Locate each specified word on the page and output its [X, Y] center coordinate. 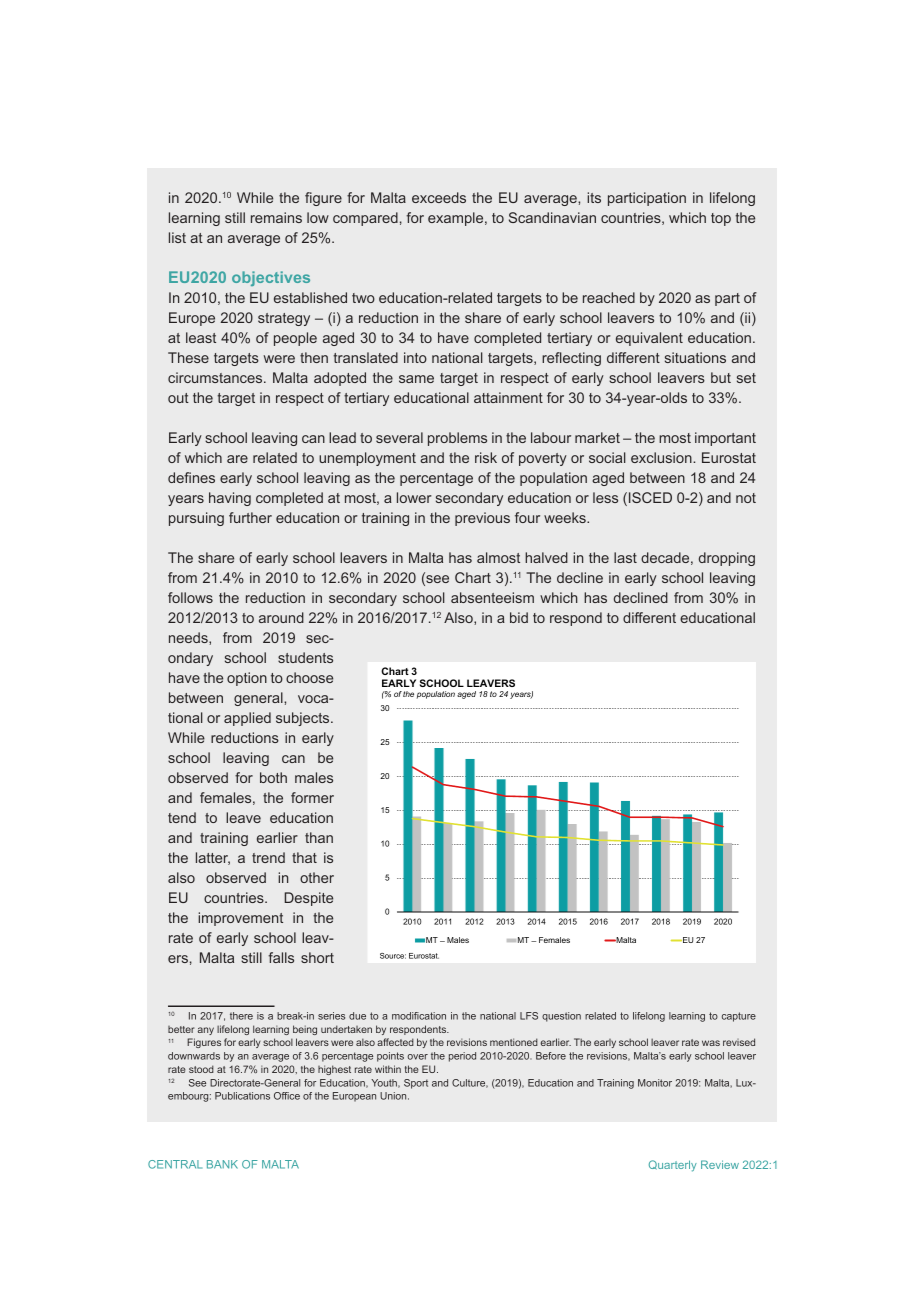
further [250, 517]
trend [268, 857]
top [721, 219]
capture [739, 1017]
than [319, 837]
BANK [222, 1164]
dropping [727, 559]
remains [276, 217]
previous [482, 519]
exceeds [439, 197]
